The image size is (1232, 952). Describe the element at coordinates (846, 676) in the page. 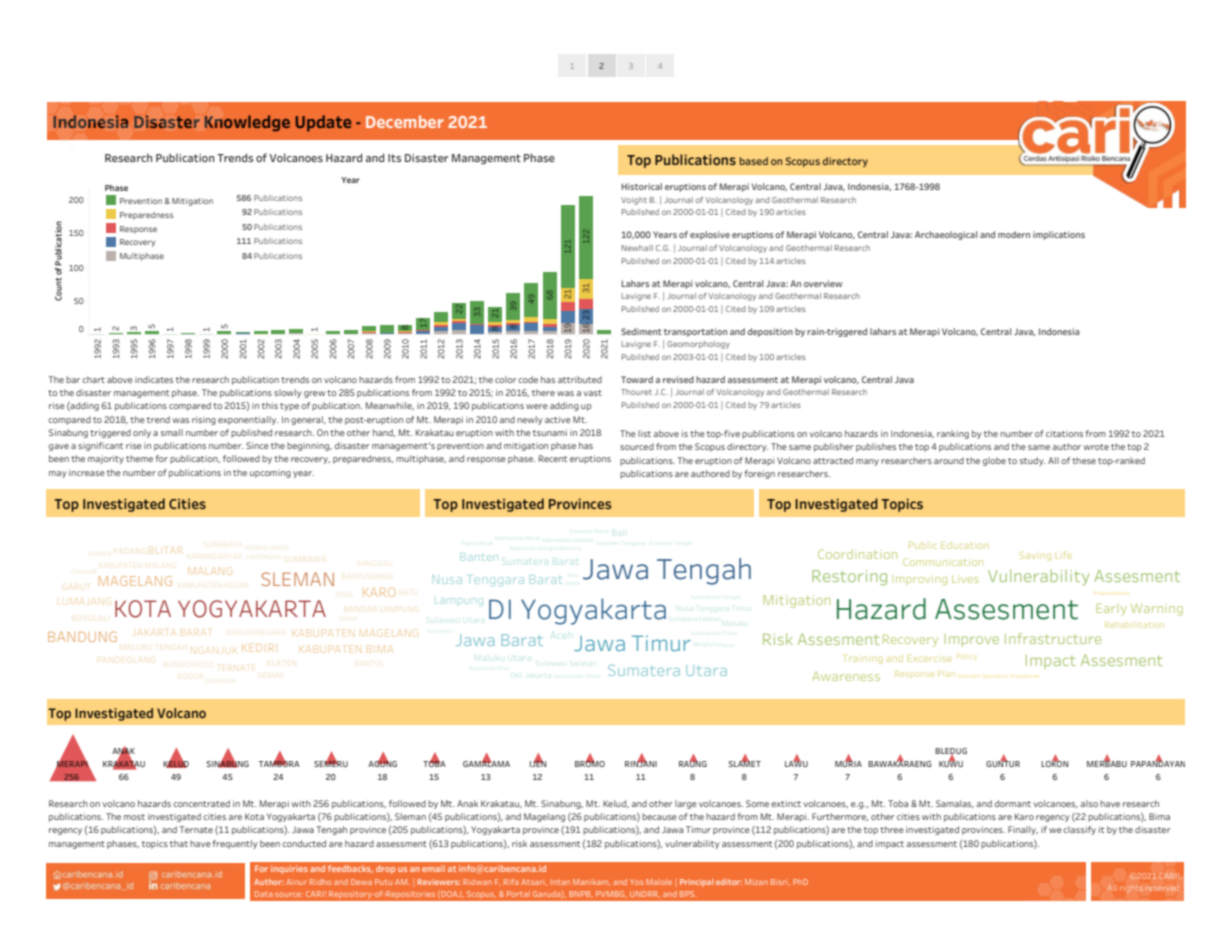

I see `Awareness` at that location.
